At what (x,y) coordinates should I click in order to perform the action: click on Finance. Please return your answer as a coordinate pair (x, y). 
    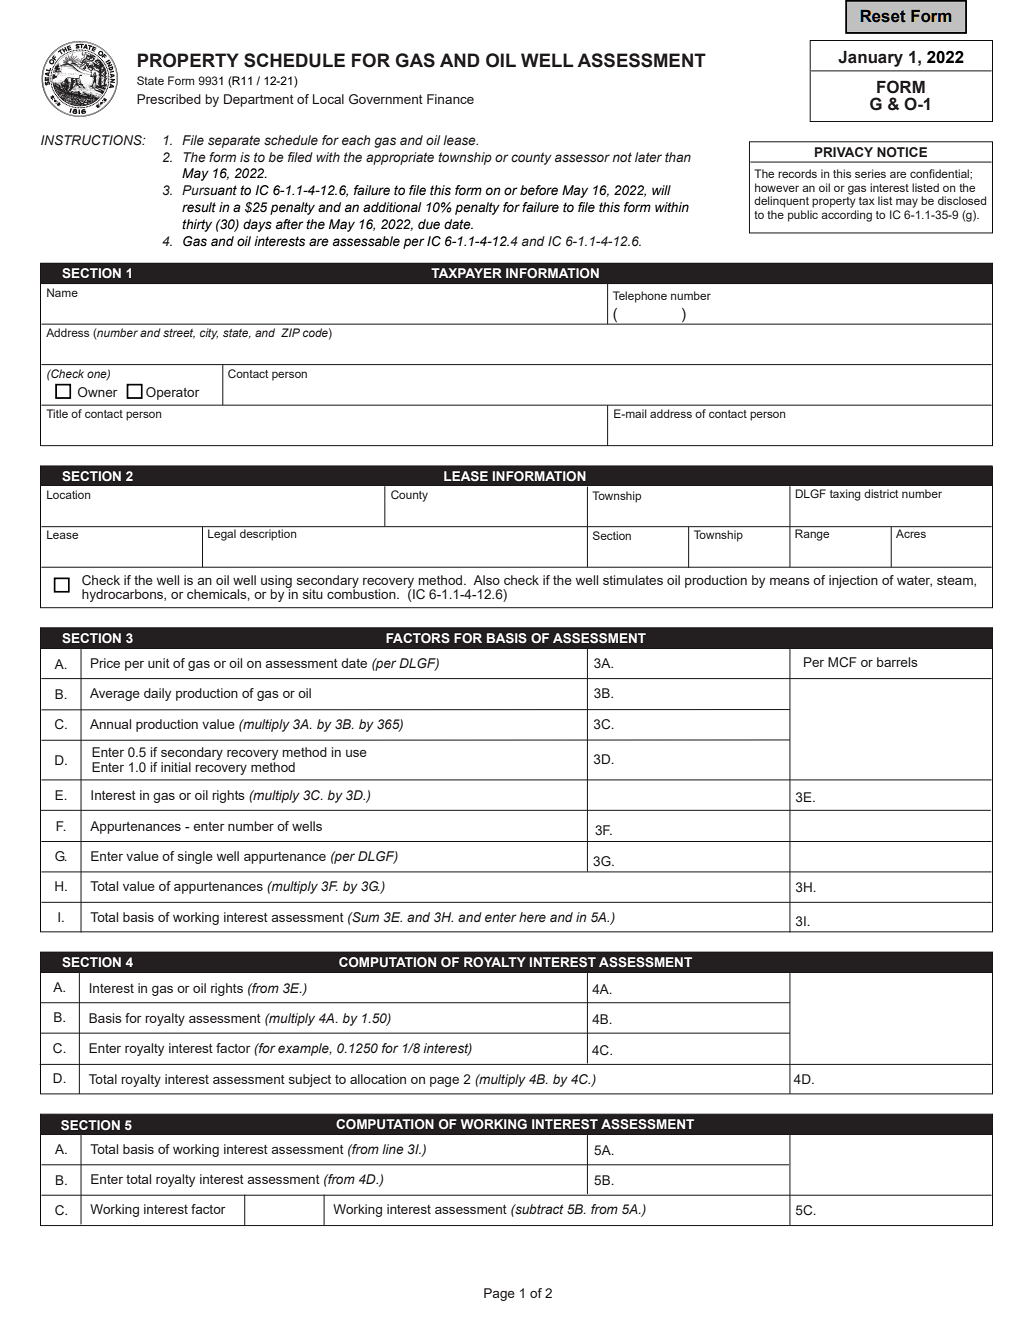
    Looking at the image, I should click on (450, 99).
